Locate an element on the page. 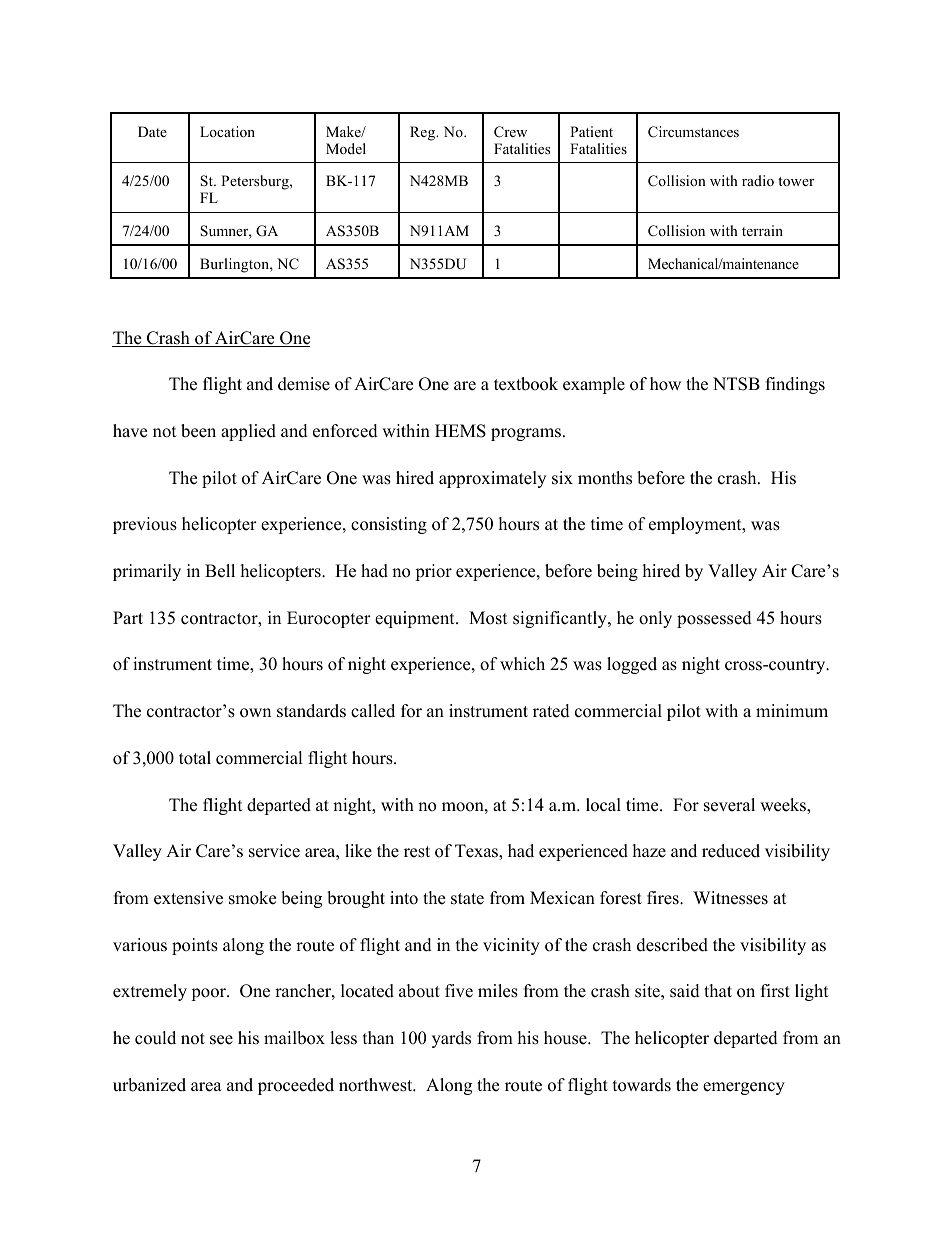 The height and width of the document is (1233, 952). see is located at coordinates (221, 1040).
